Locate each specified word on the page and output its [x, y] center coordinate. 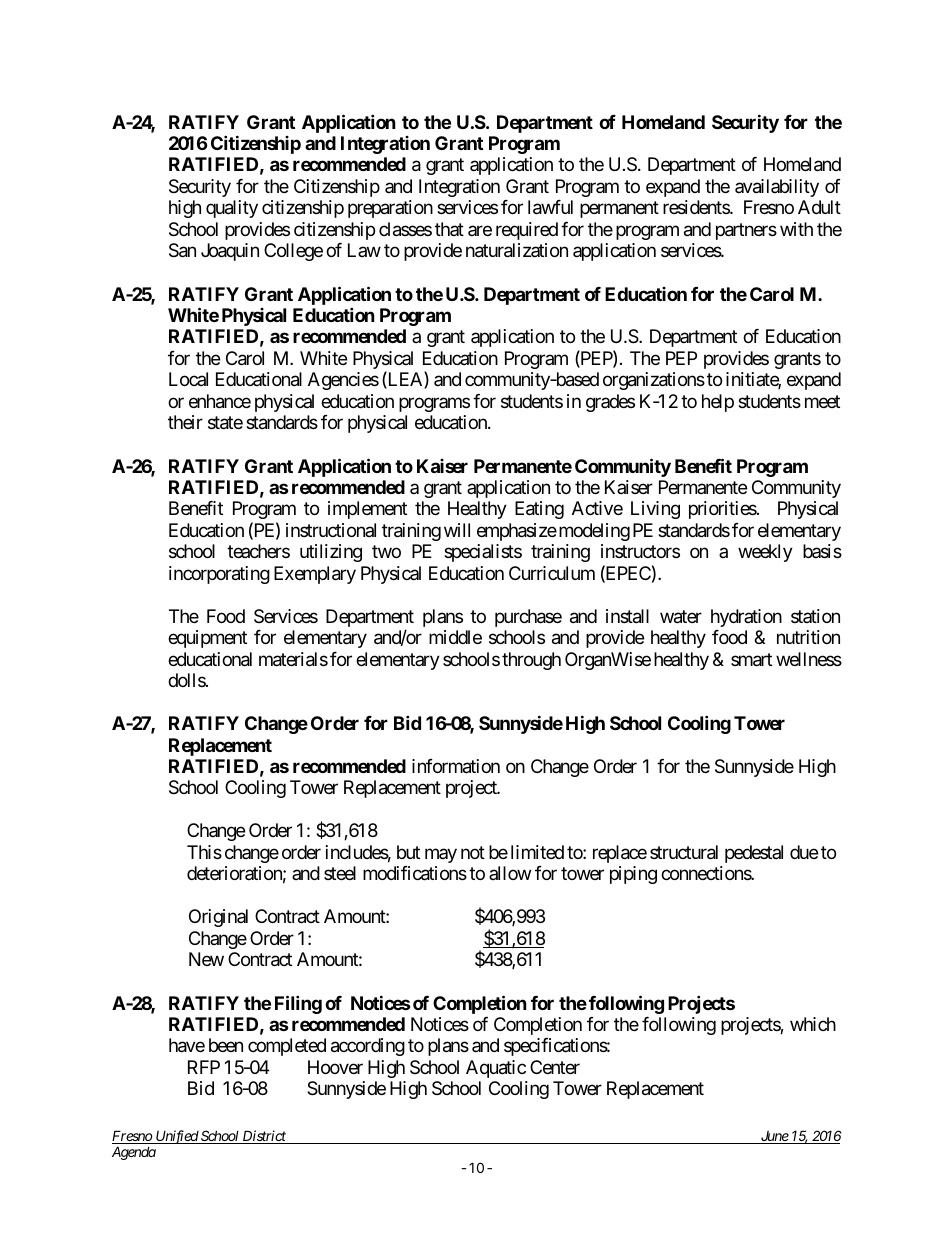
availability [777, 188]
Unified [177, 1137]
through [531, 661]
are [480, 230]
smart [751, 660]
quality [232, 209]
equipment [207, 639]
